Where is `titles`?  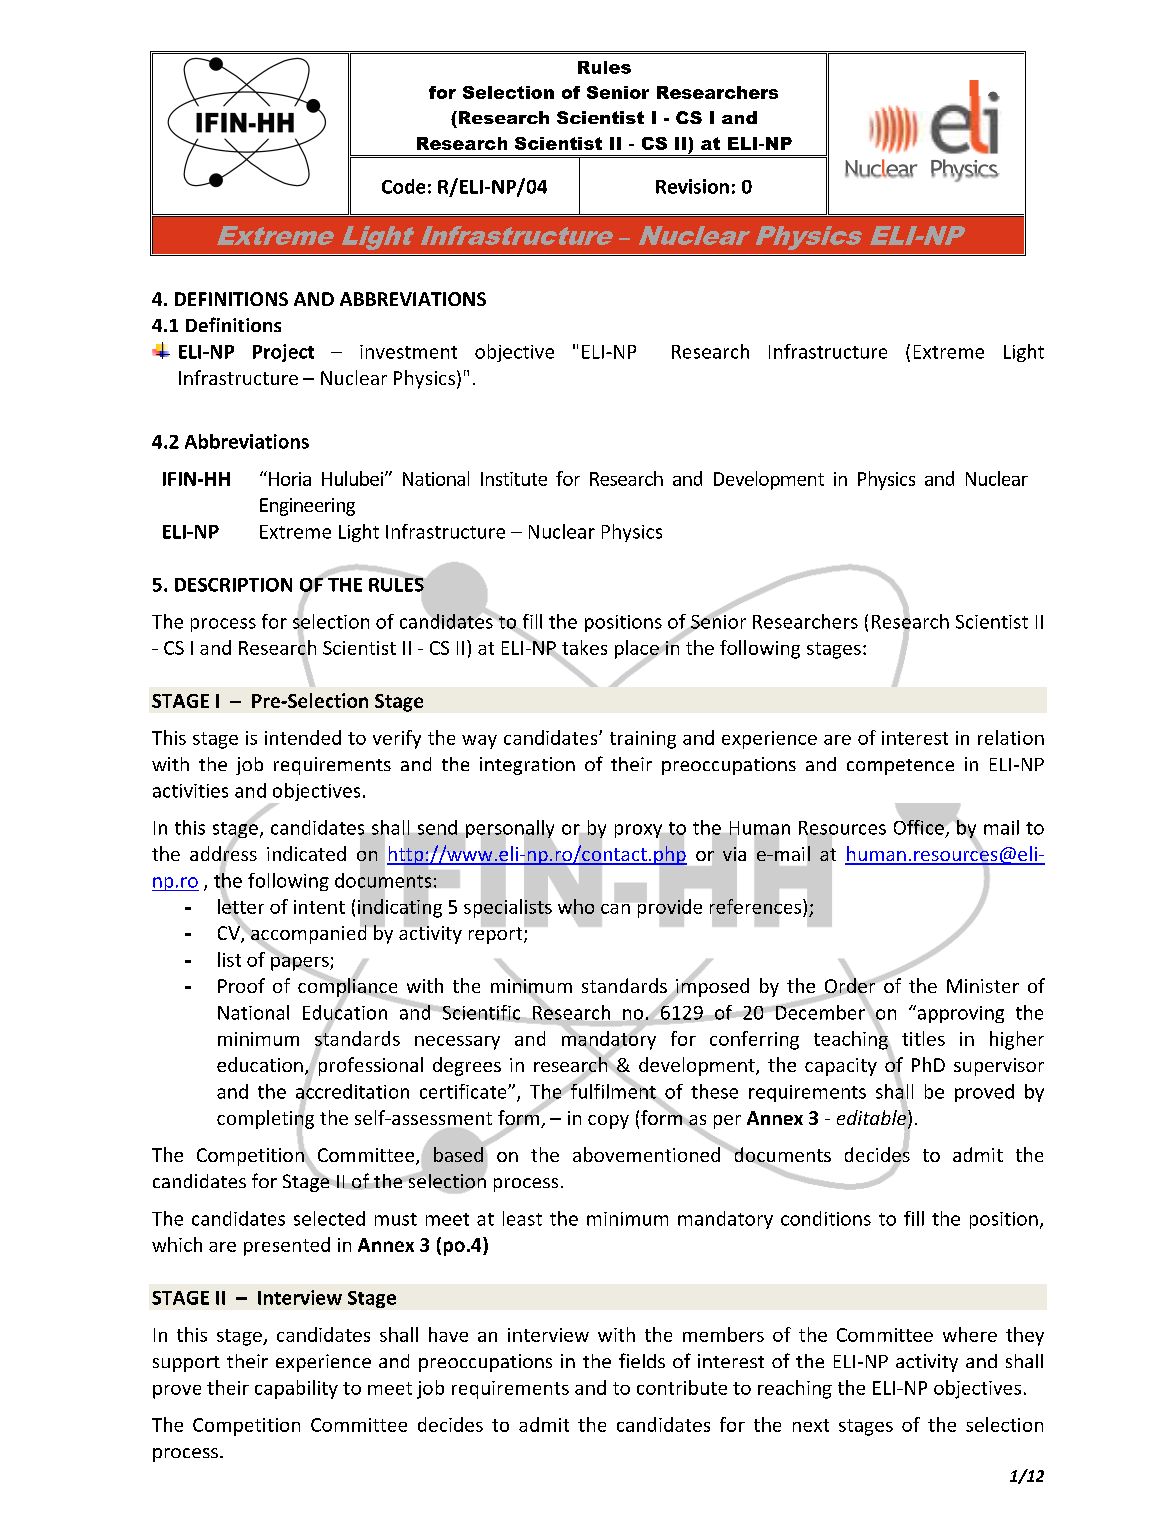 titles is located at coordinates (923, 1038).
